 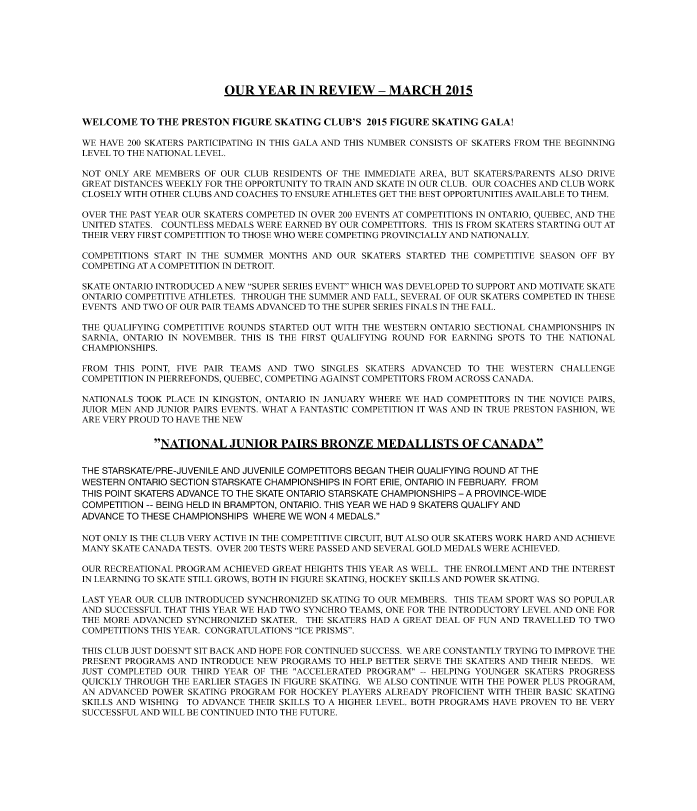 What do you see at coordinates (347, 91) in the screenshot?
I see `REVIEW` at bounding box center [347, 91].
